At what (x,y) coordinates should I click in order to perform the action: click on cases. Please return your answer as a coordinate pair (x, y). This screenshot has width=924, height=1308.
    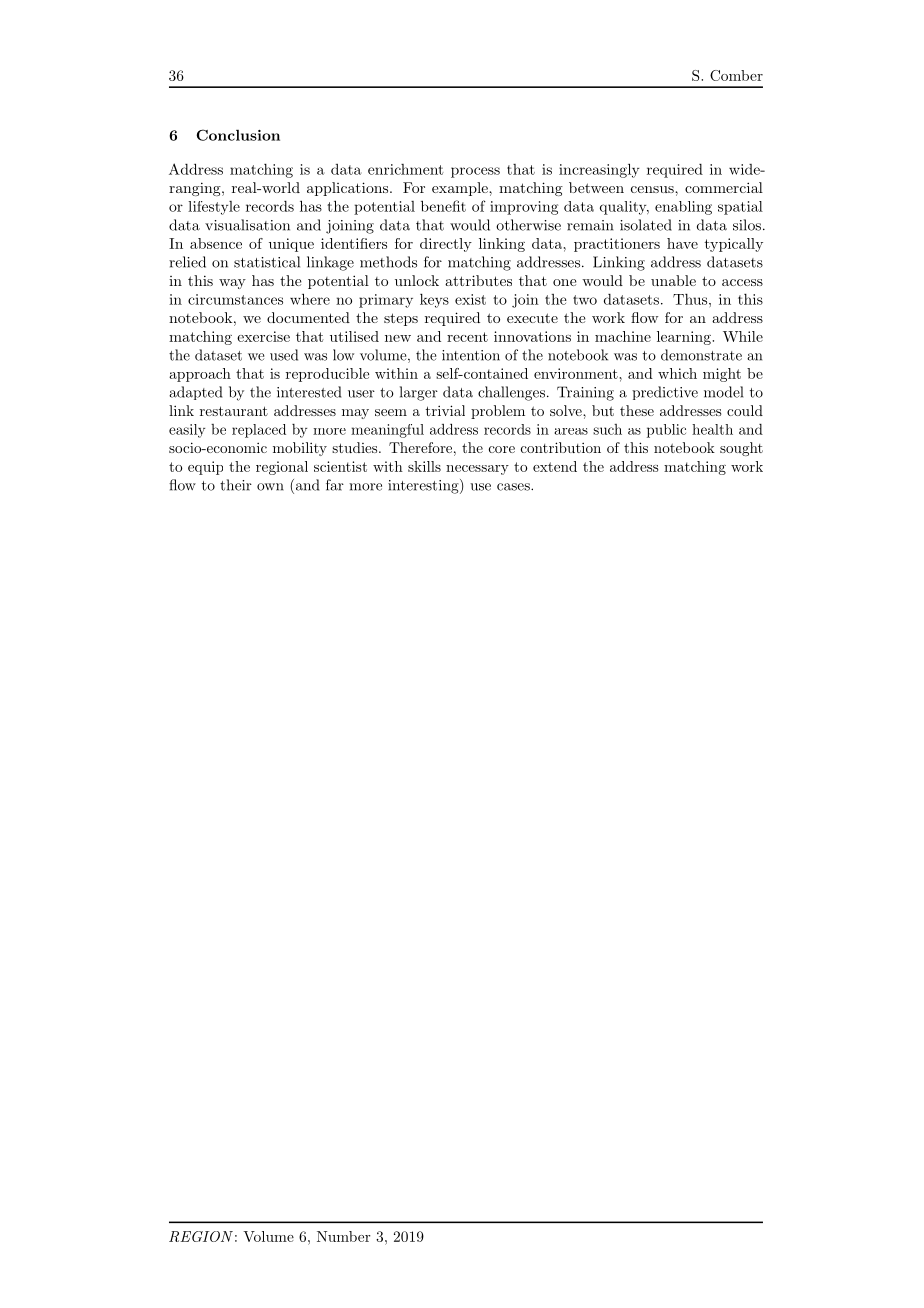
    Looking at the image, I should click on (514, 487).
